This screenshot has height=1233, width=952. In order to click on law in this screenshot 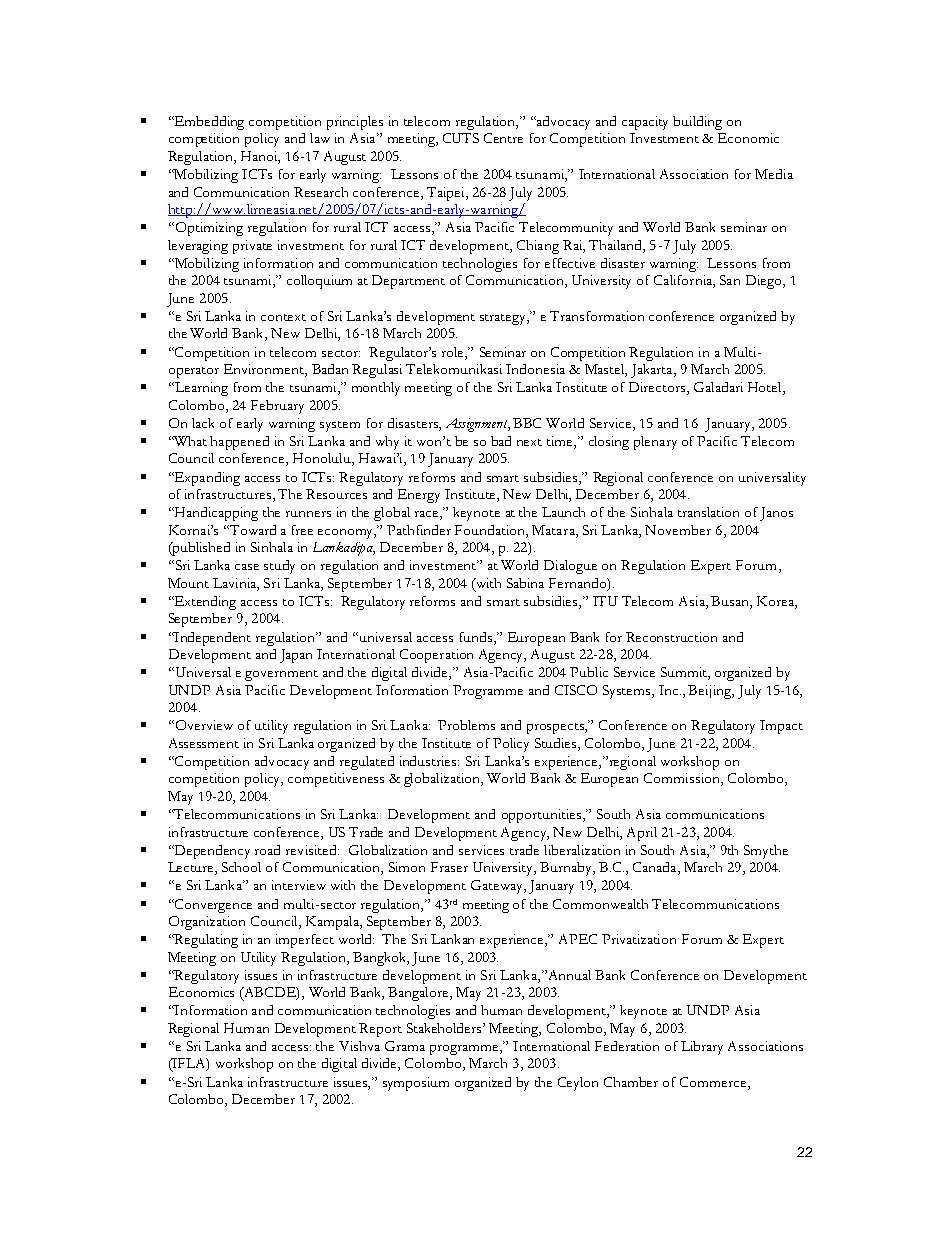, I will do `click(320, 138)`.
